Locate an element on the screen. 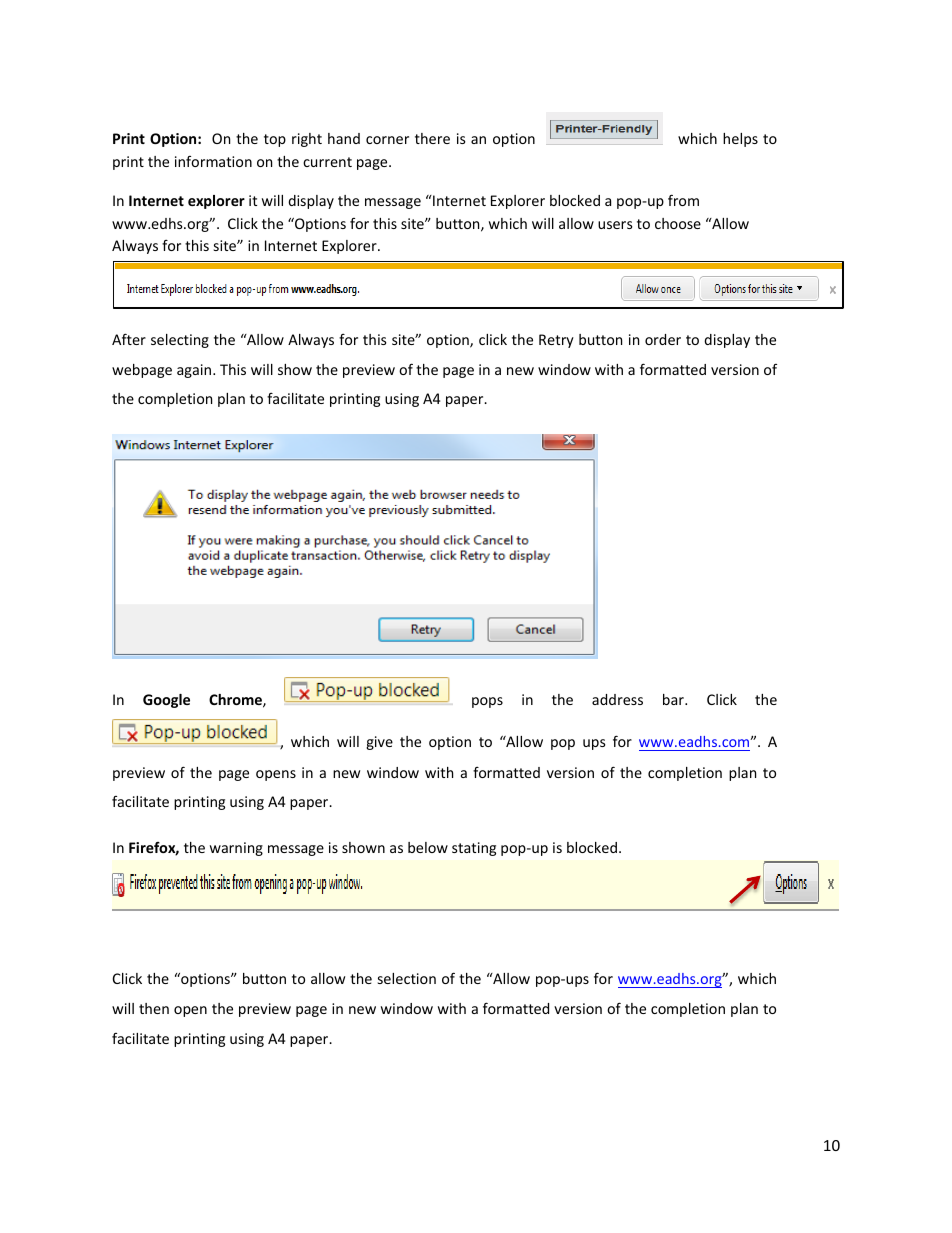 Image resolution: width=952 pixels, height=1233 pixels. Google is located at coordinates (166, 701).
